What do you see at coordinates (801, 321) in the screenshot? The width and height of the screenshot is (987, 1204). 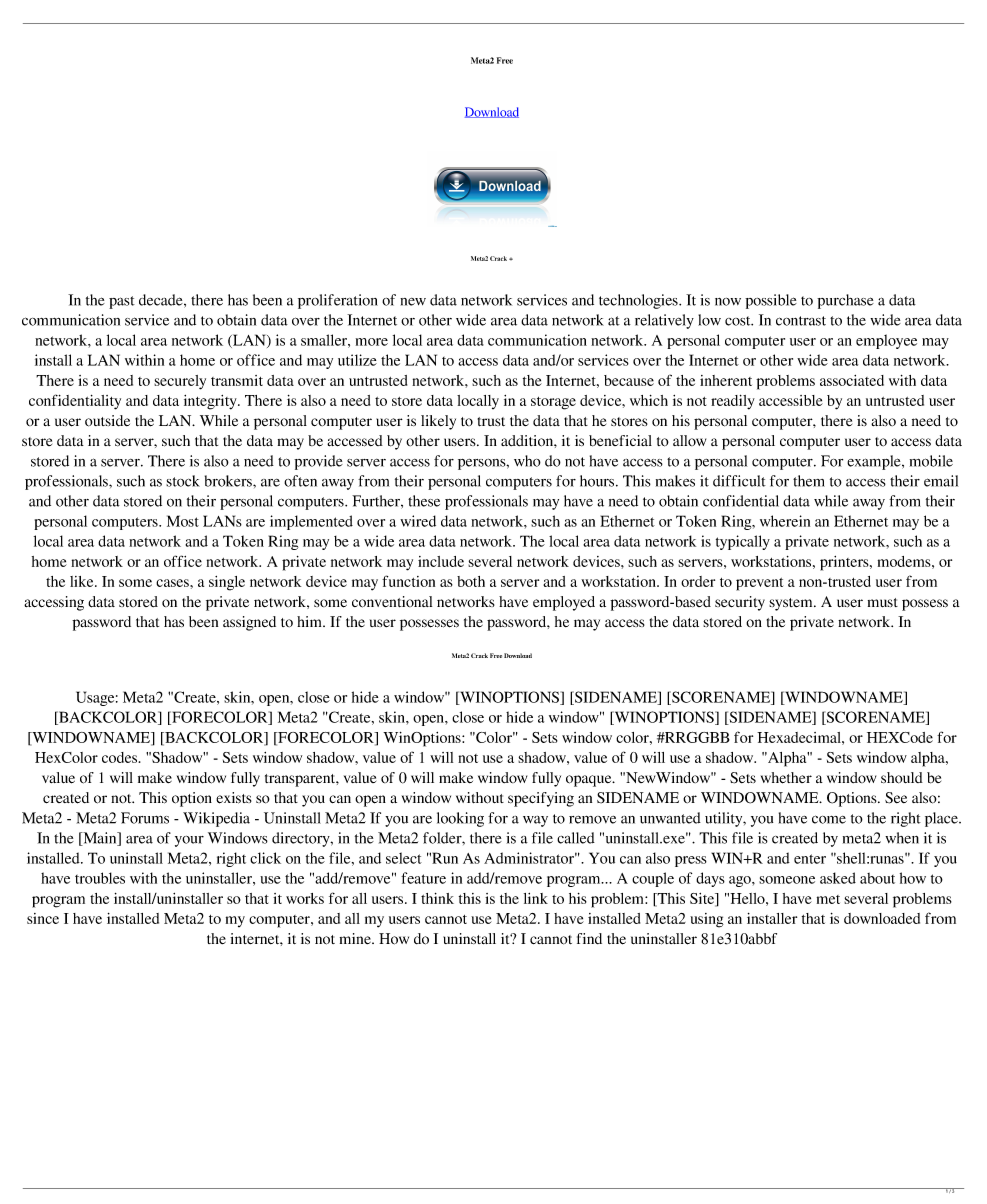 I see `contrast` at bounding box center [801, 321].
